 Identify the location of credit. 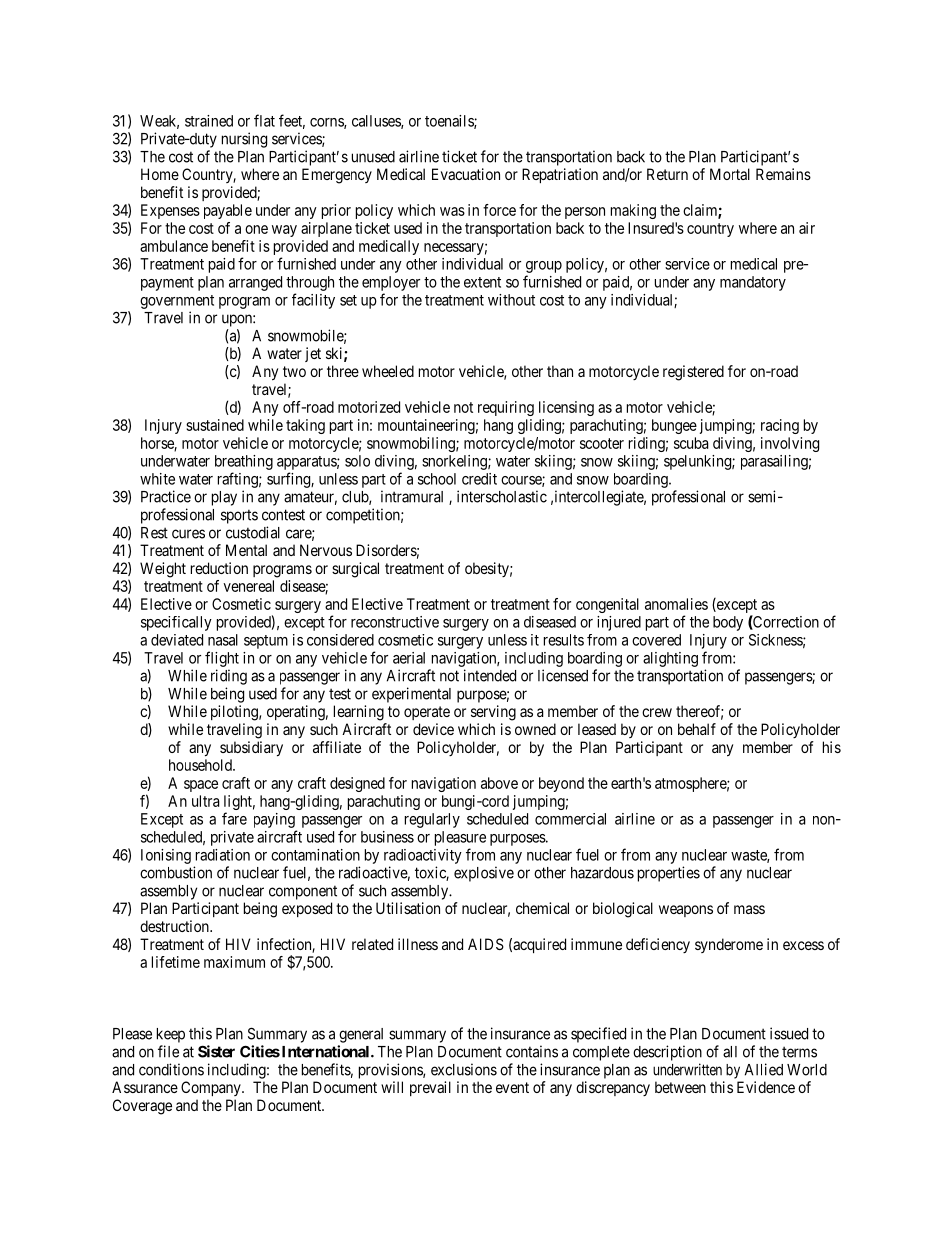
(479, 479).
